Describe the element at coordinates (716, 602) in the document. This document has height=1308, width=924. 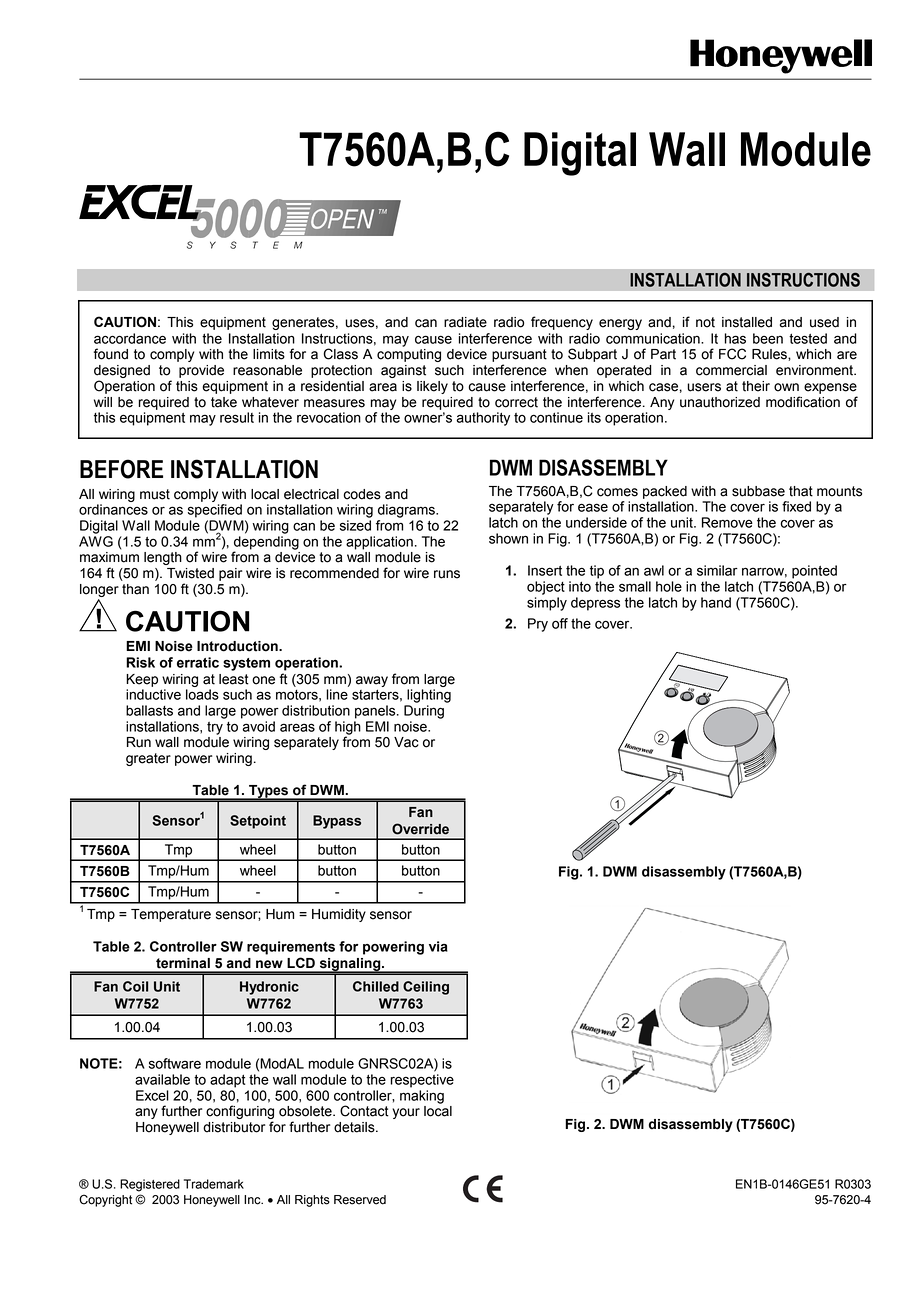
I see `hand` at that location.
